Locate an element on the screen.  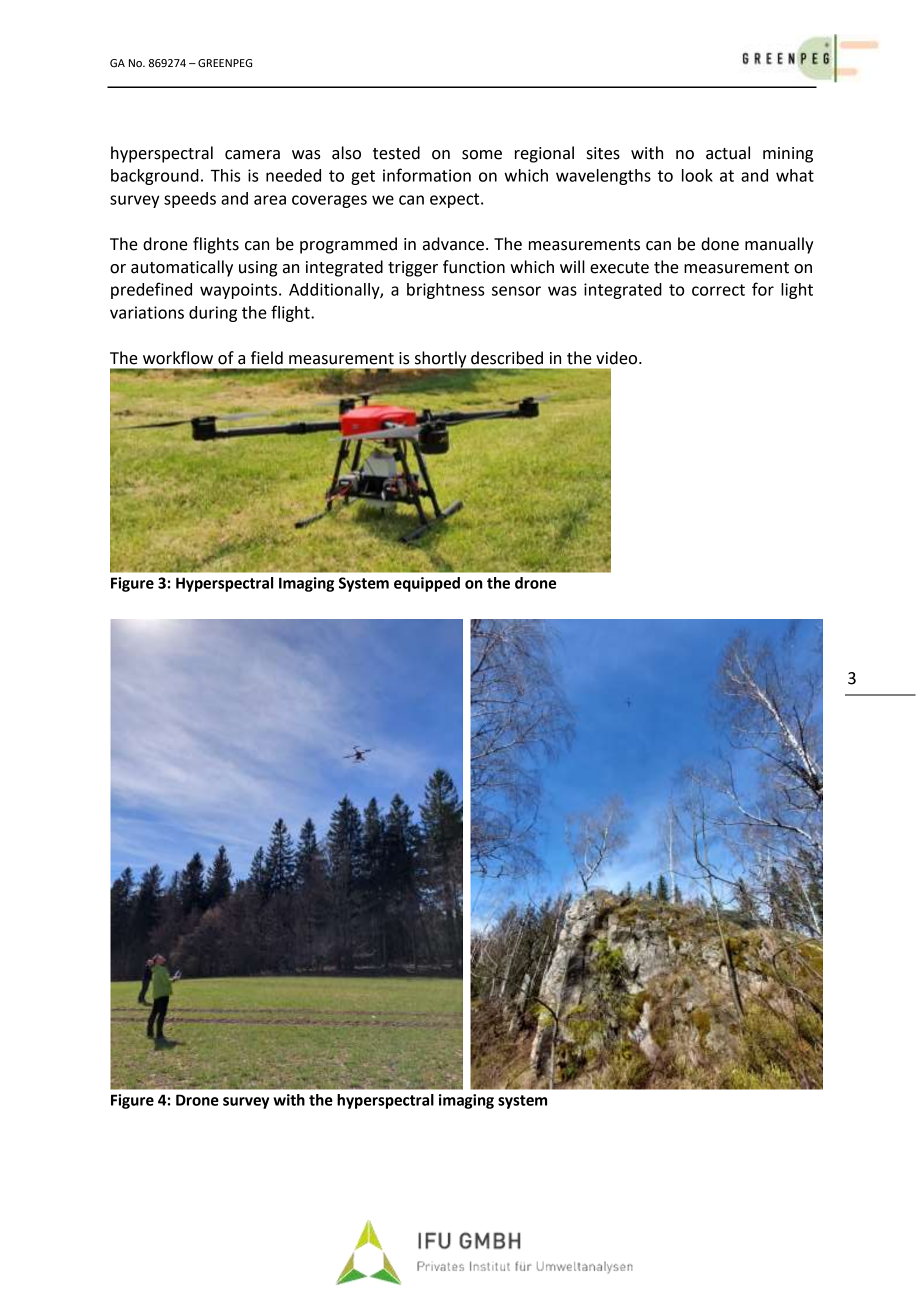
sensor is located at coordinates (516, 291).
